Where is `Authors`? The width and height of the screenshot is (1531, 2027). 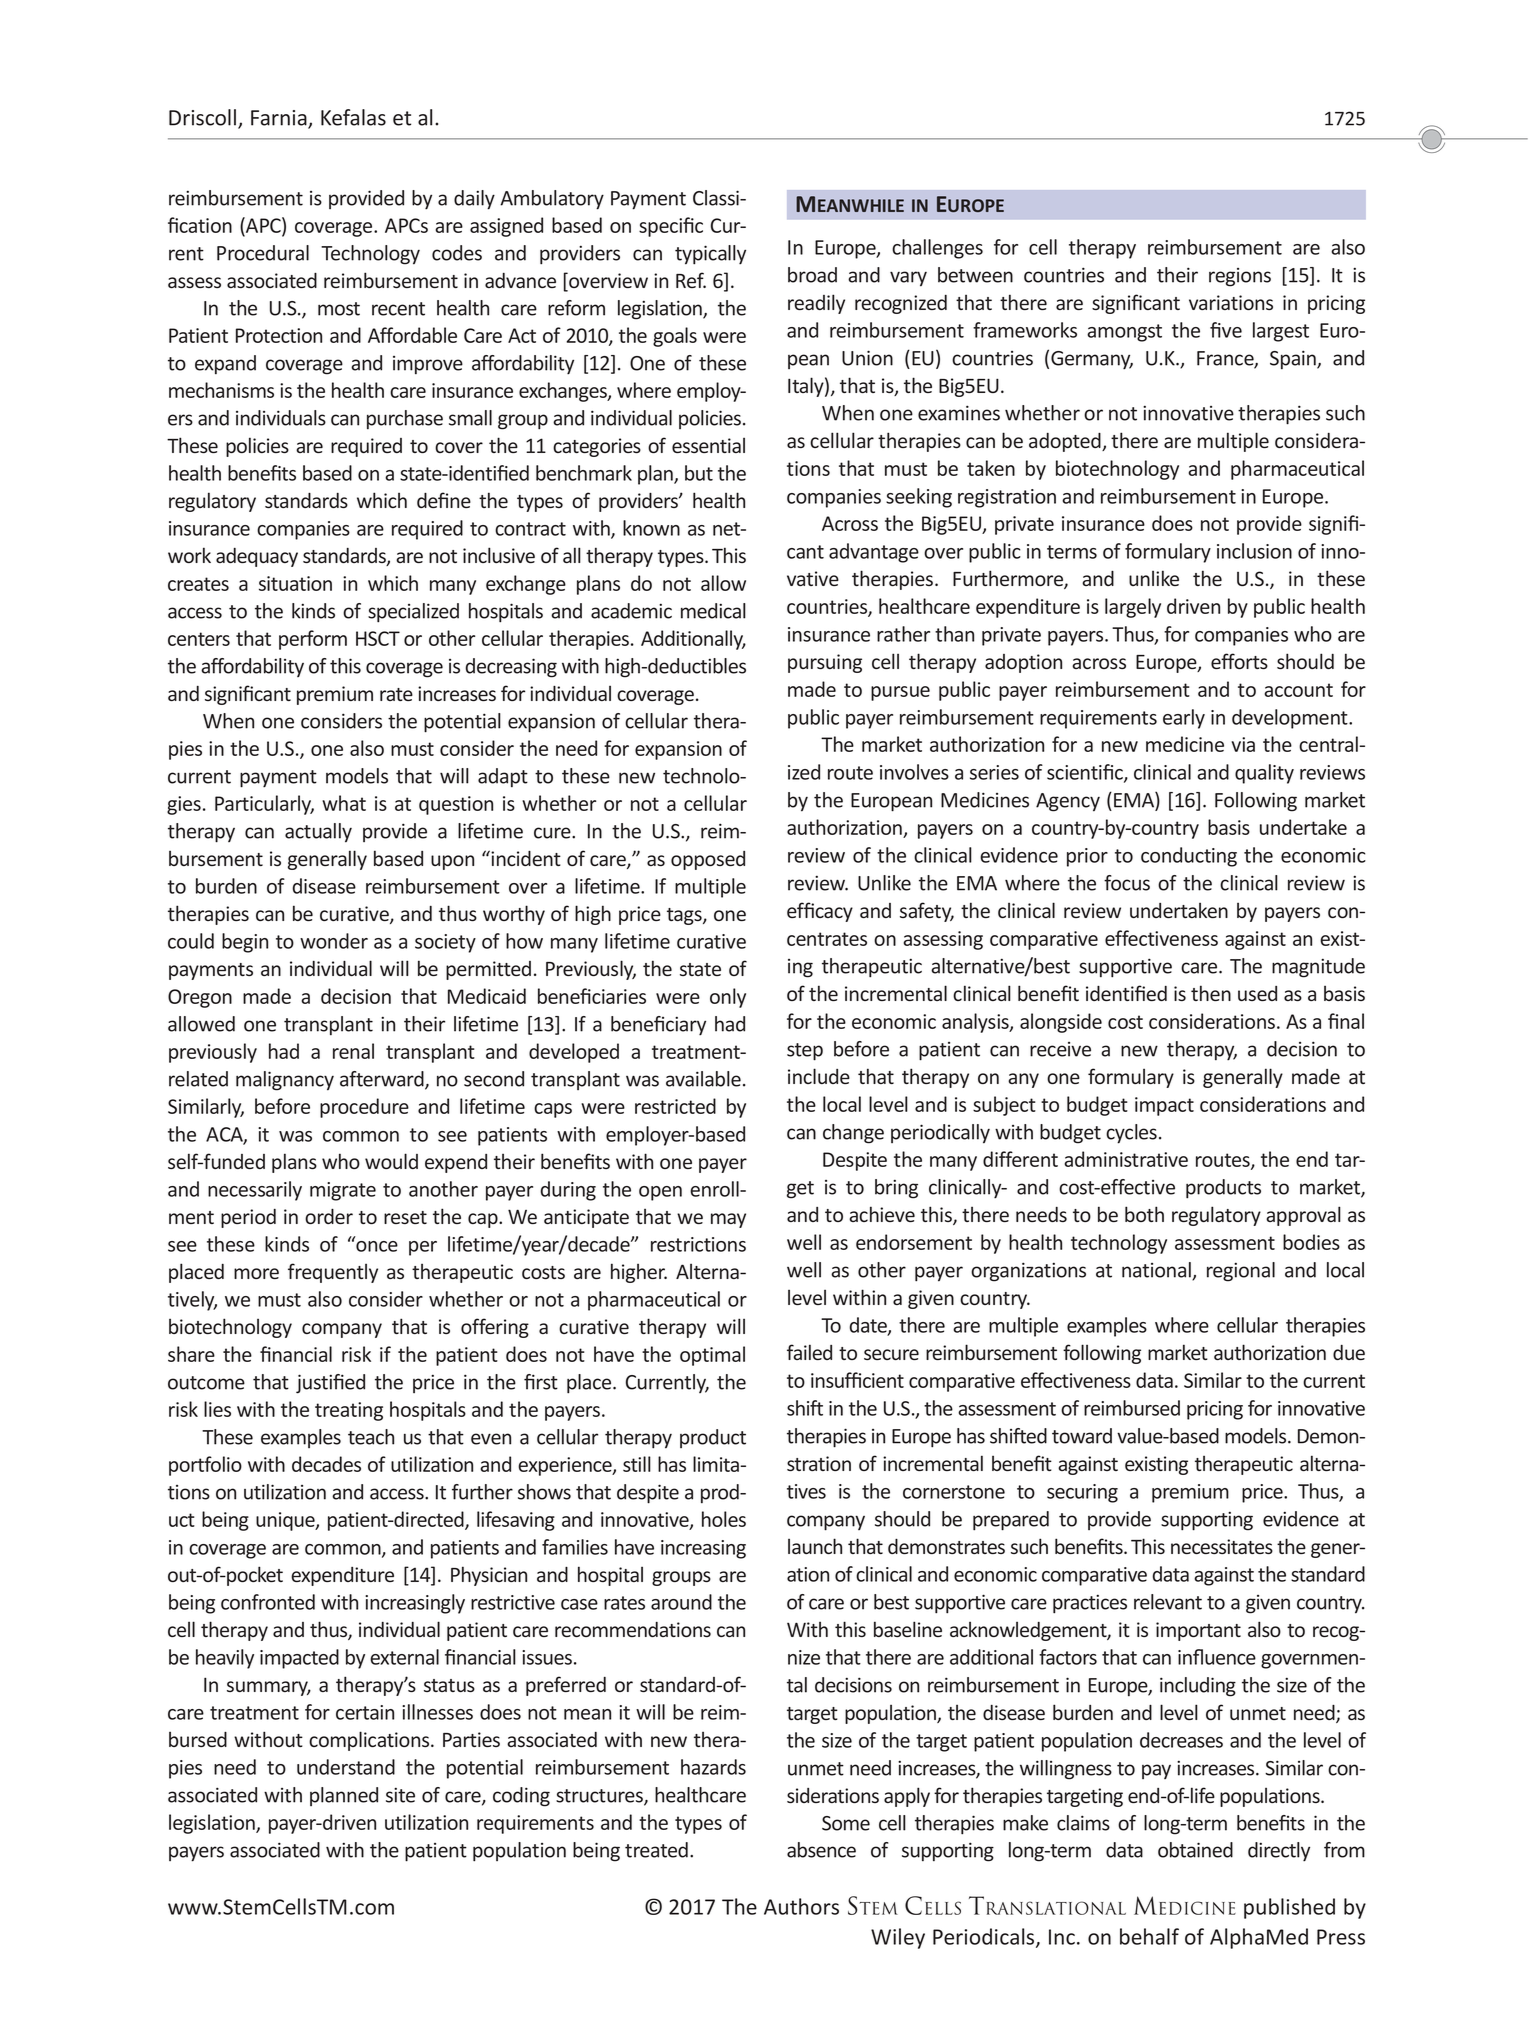 Authors is located at coordinates (801, 1906).
